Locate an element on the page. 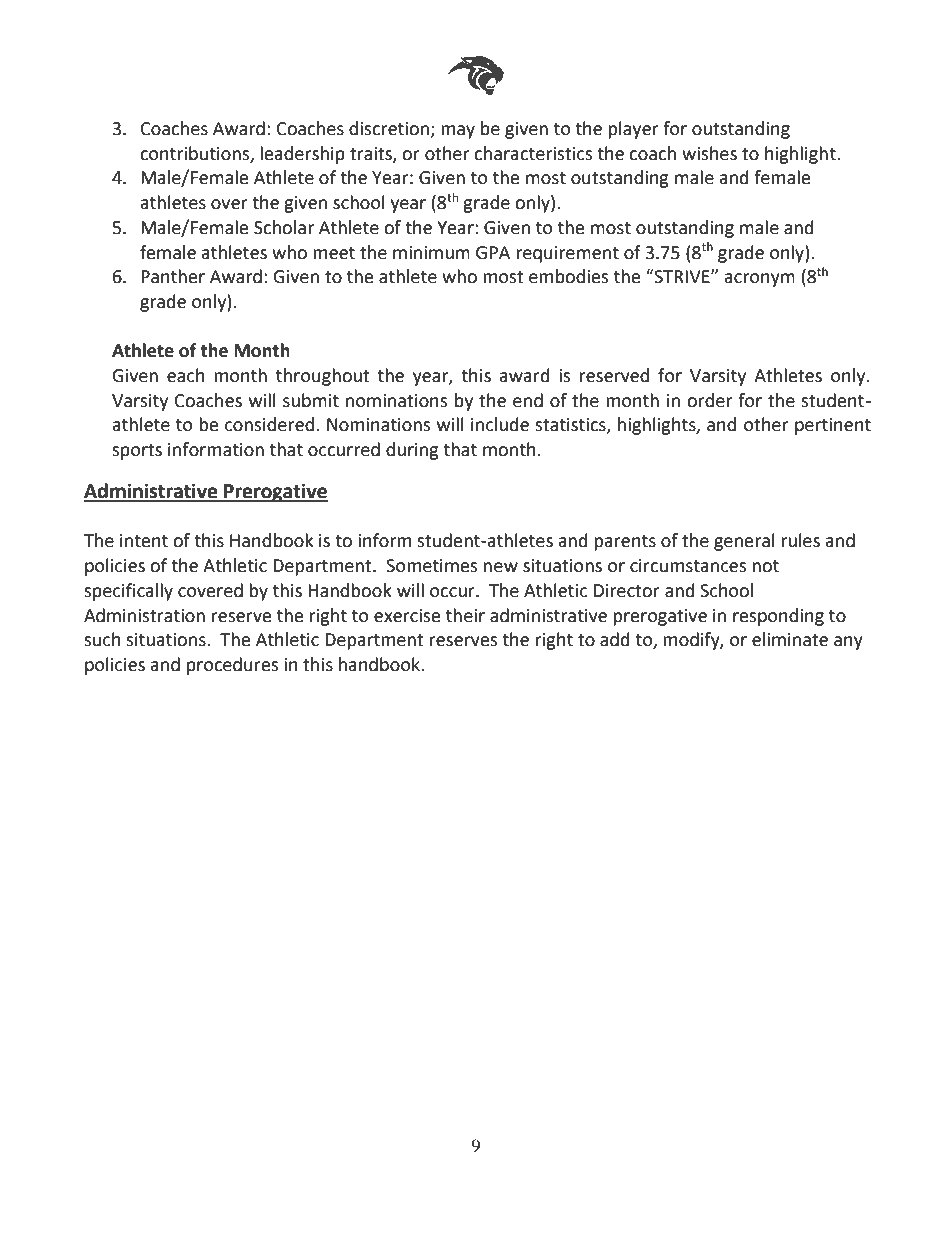 This page has width=952, height=1233. their is located at coordinates (465, 615).
